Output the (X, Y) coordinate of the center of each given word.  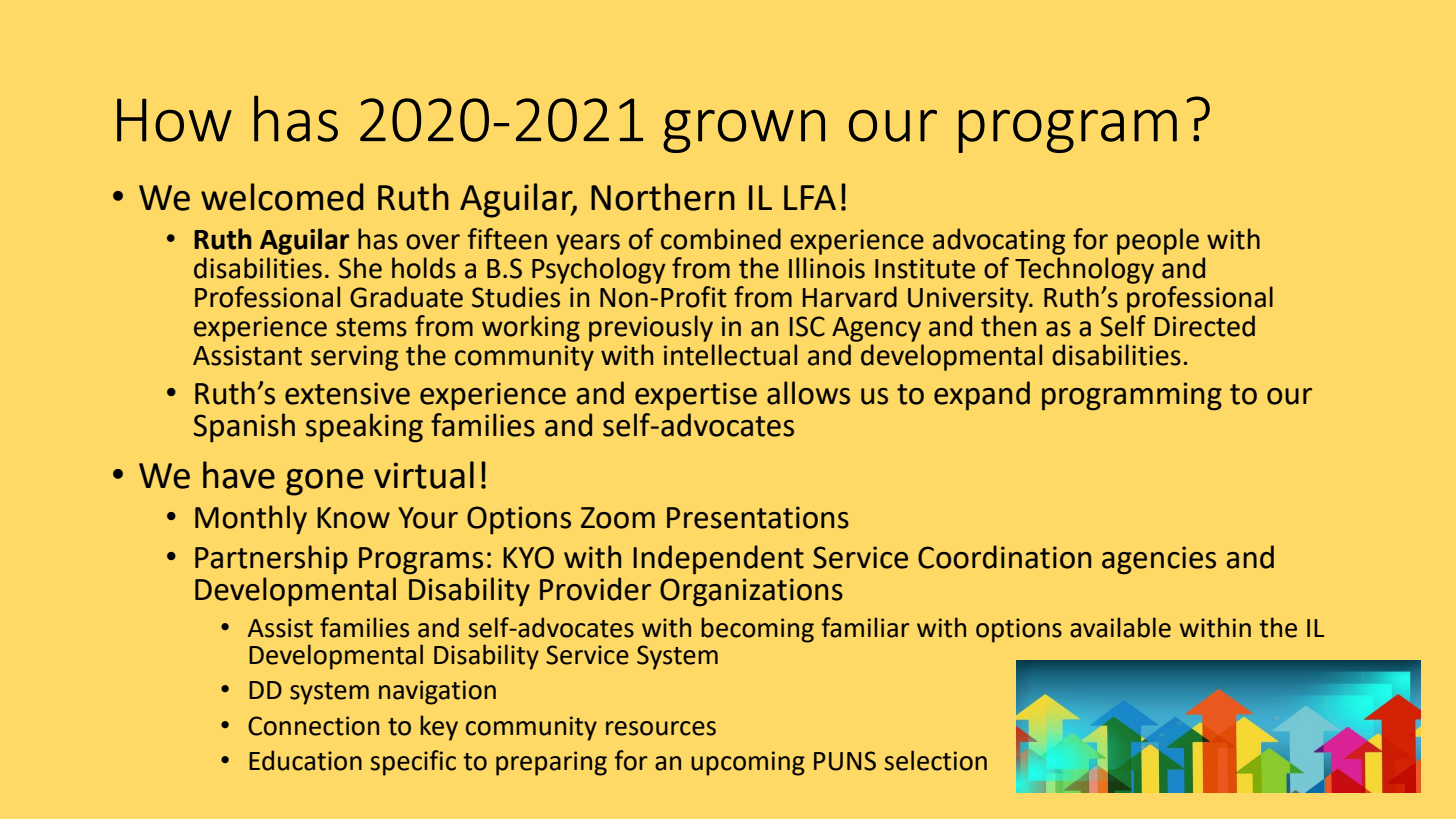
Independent (718, 560)
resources (661, 728)
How (174, 120)
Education (305, 760)
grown (744, 131)
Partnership (271, 559)
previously (651, 328)
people (1158, 241)
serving (354, 358)
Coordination (1004, 557)
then (1008, 326)
